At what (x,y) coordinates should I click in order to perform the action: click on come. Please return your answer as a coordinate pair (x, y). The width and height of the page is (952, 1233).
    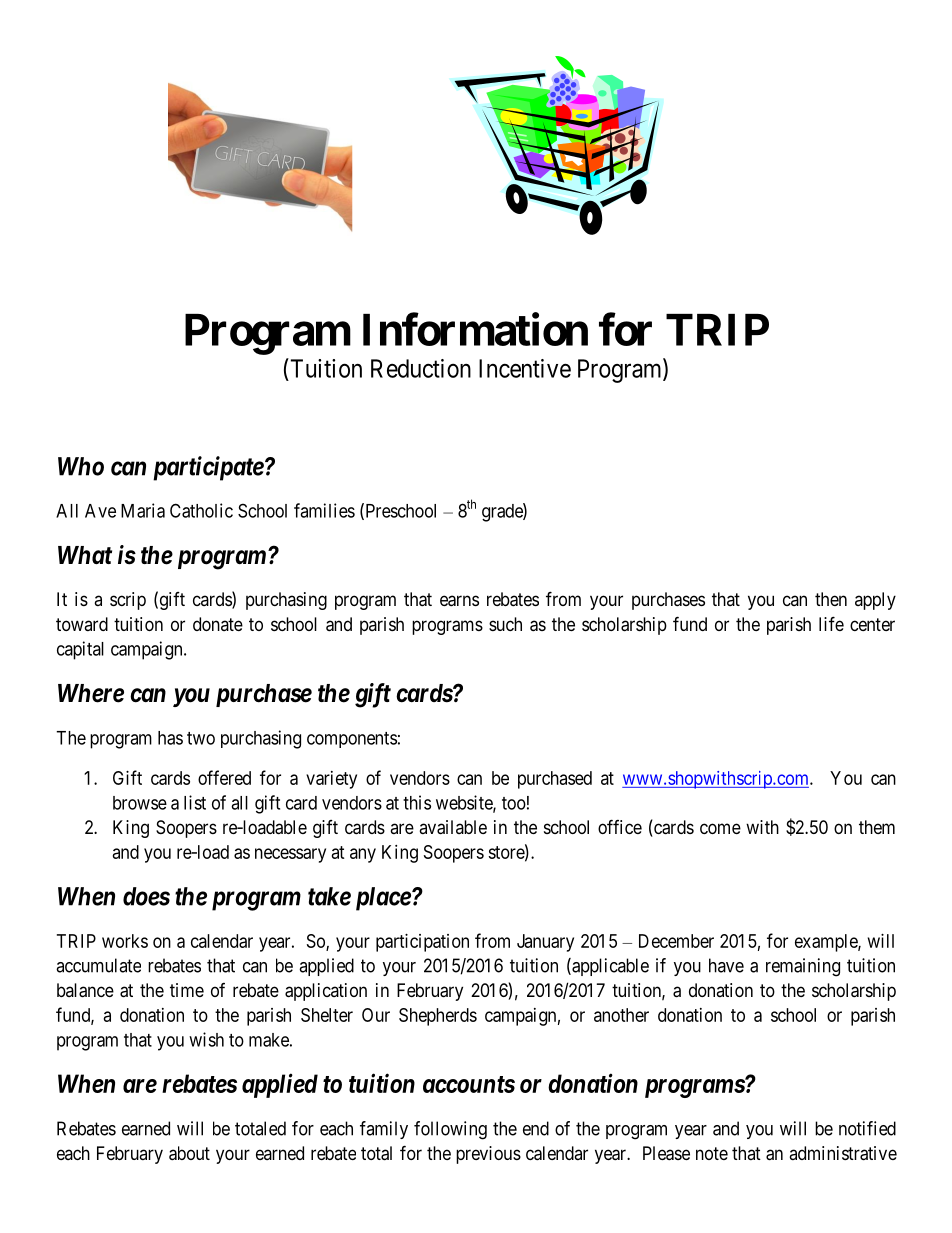
    Looking at the image, I should click on (720, 828).
